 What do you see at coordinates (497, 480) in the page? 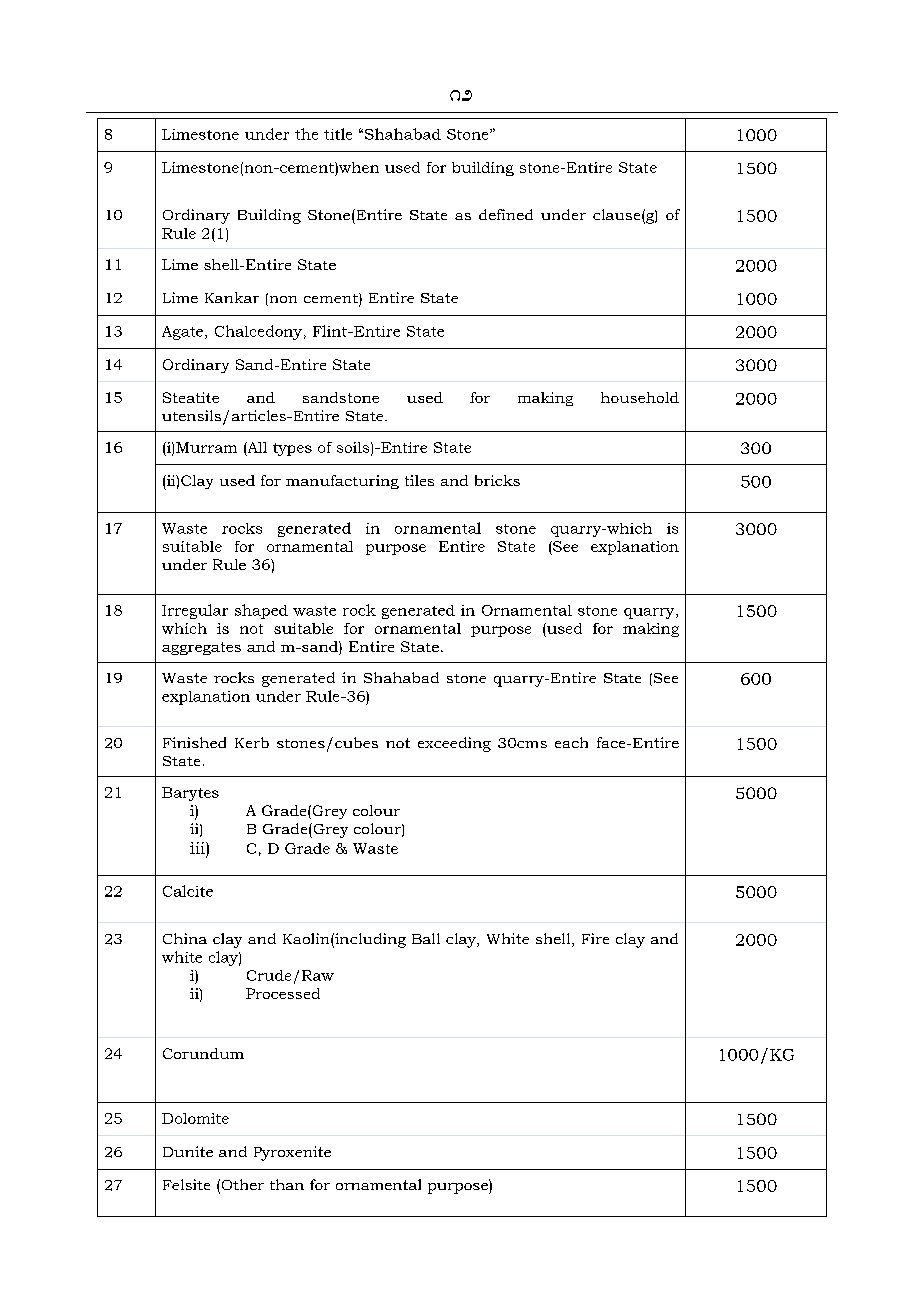
I see `bricks` at bounding box center [497, 480].
